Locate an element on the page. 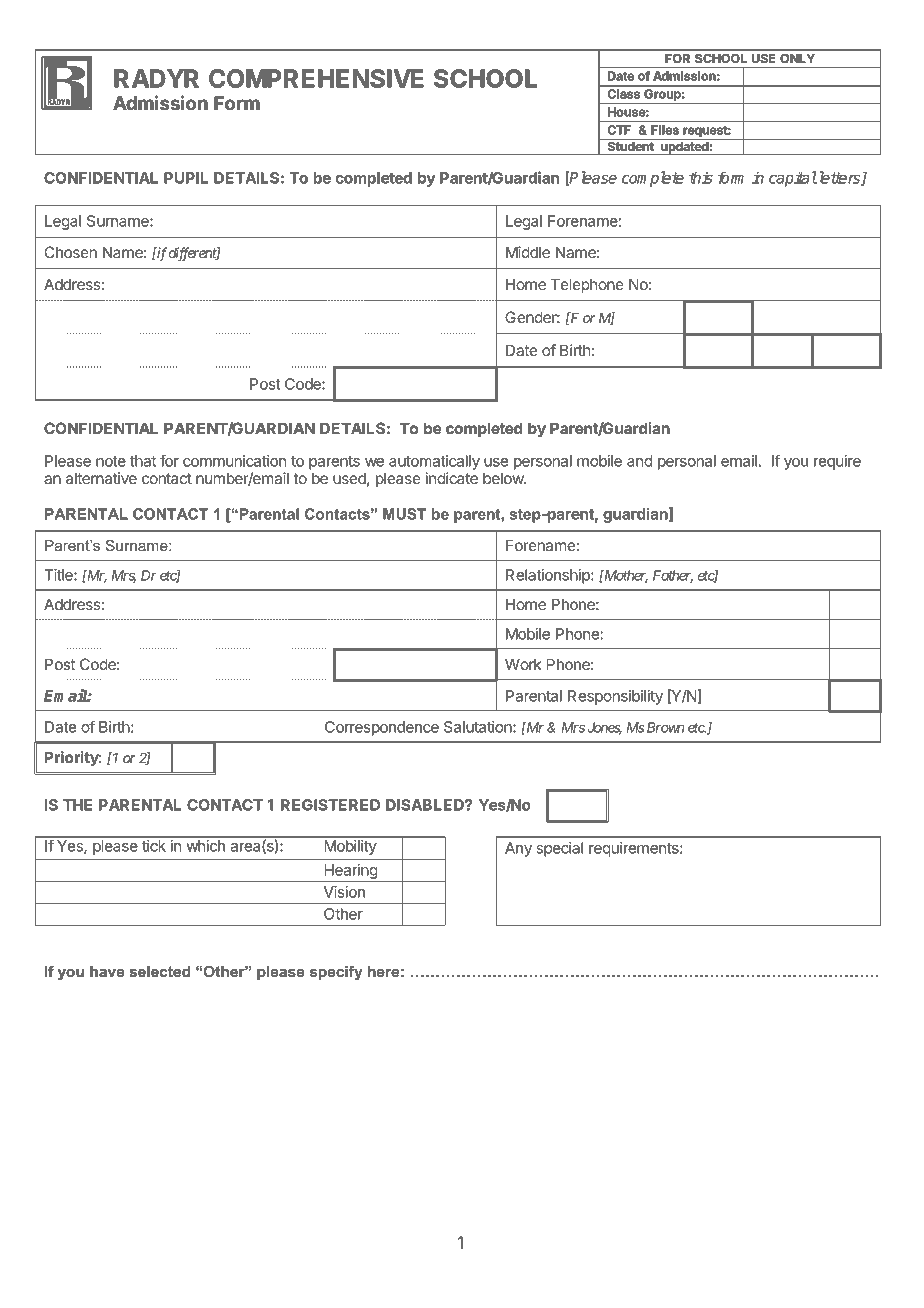 The image size is (924, 1308). Files is located at coordinates (665, 130).
